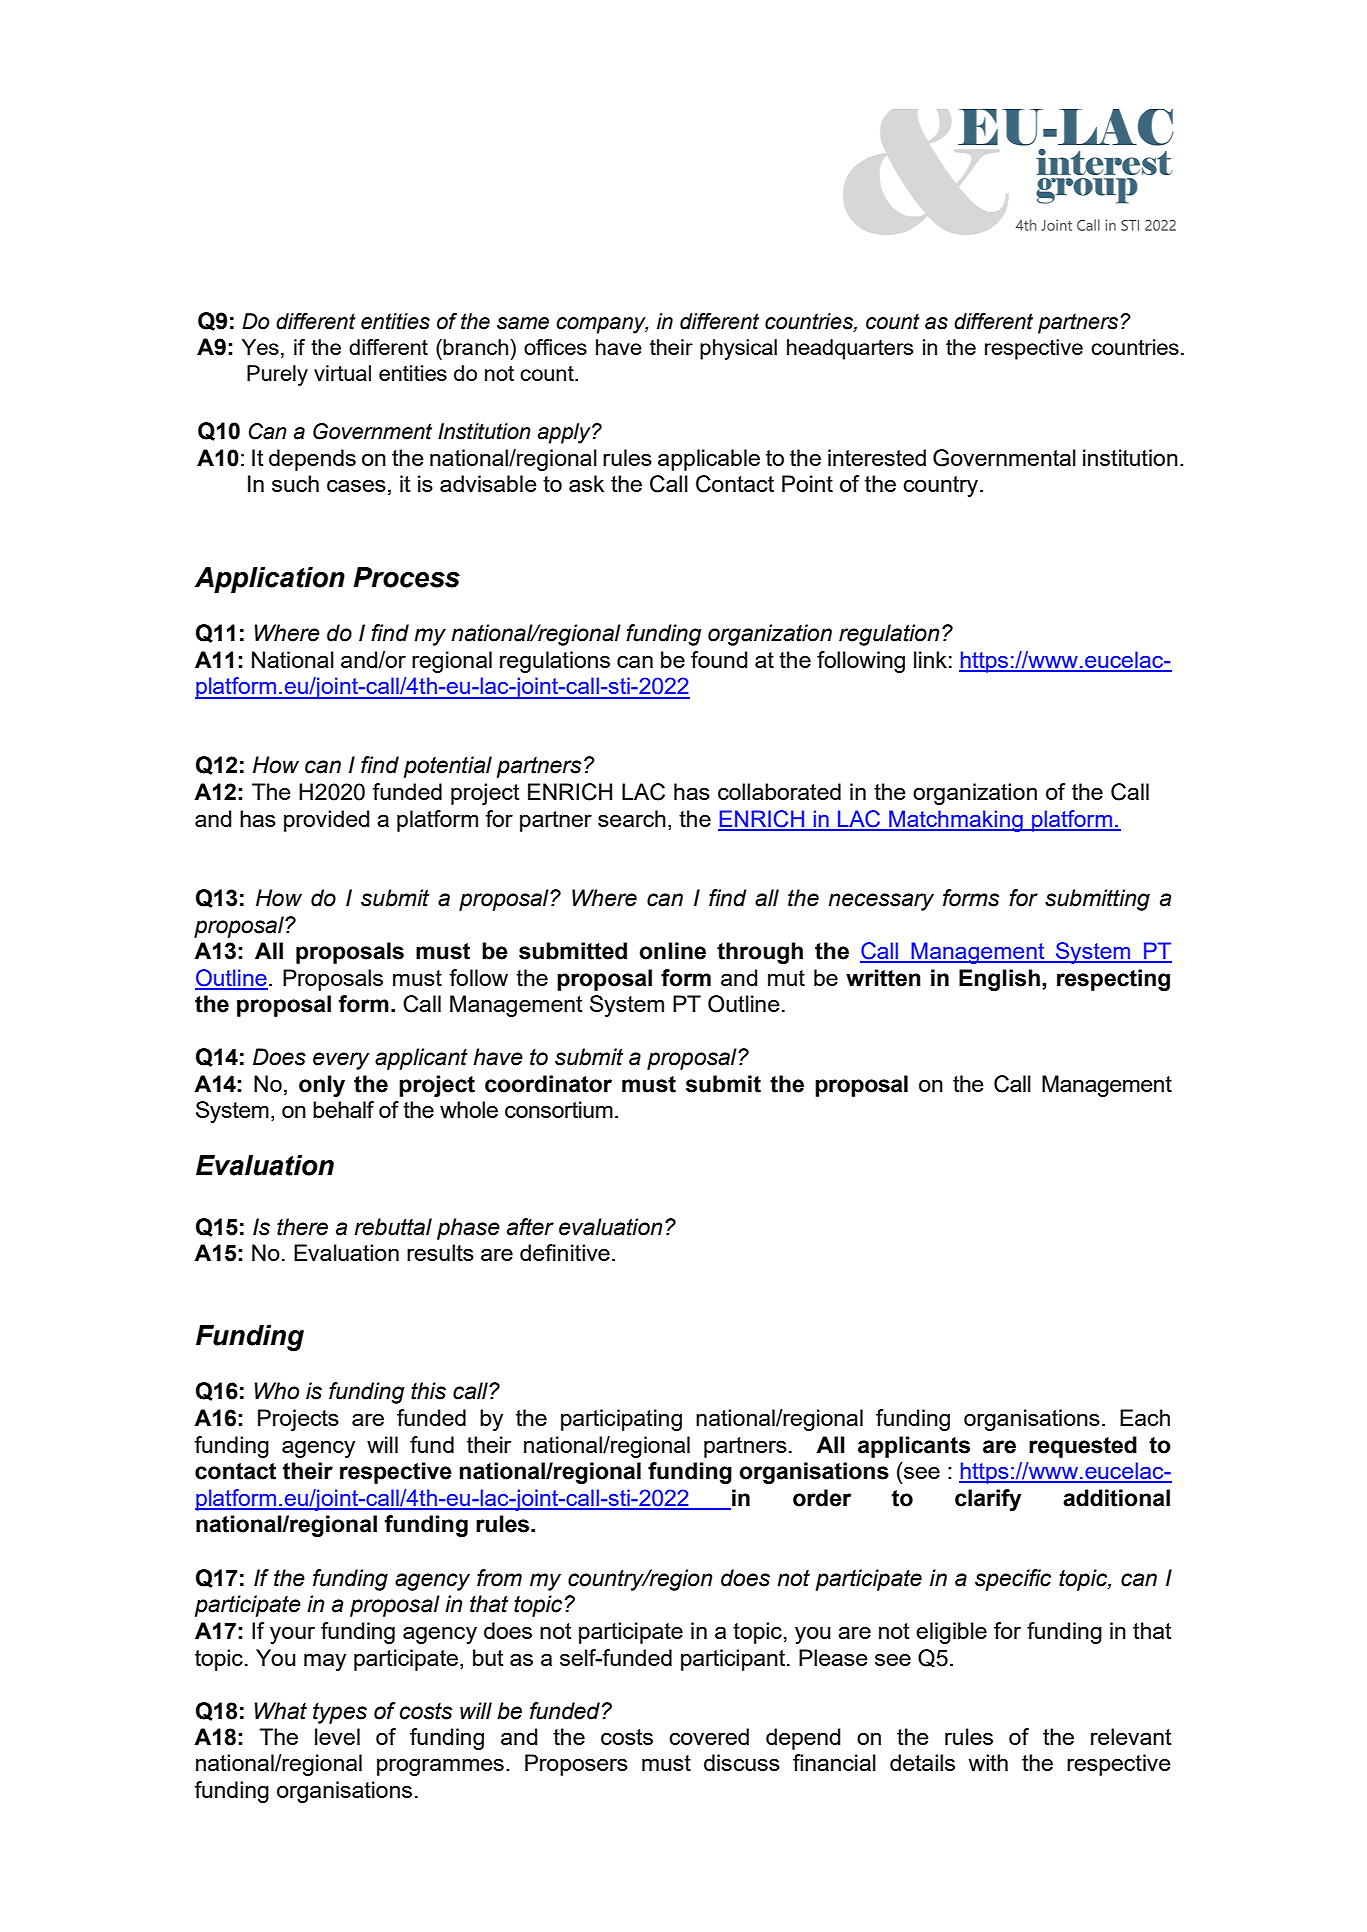 The width and height of the page is (1367, 1932). Describe the element at coordinates (786, 978) in the page. I see `mut` at that location.
